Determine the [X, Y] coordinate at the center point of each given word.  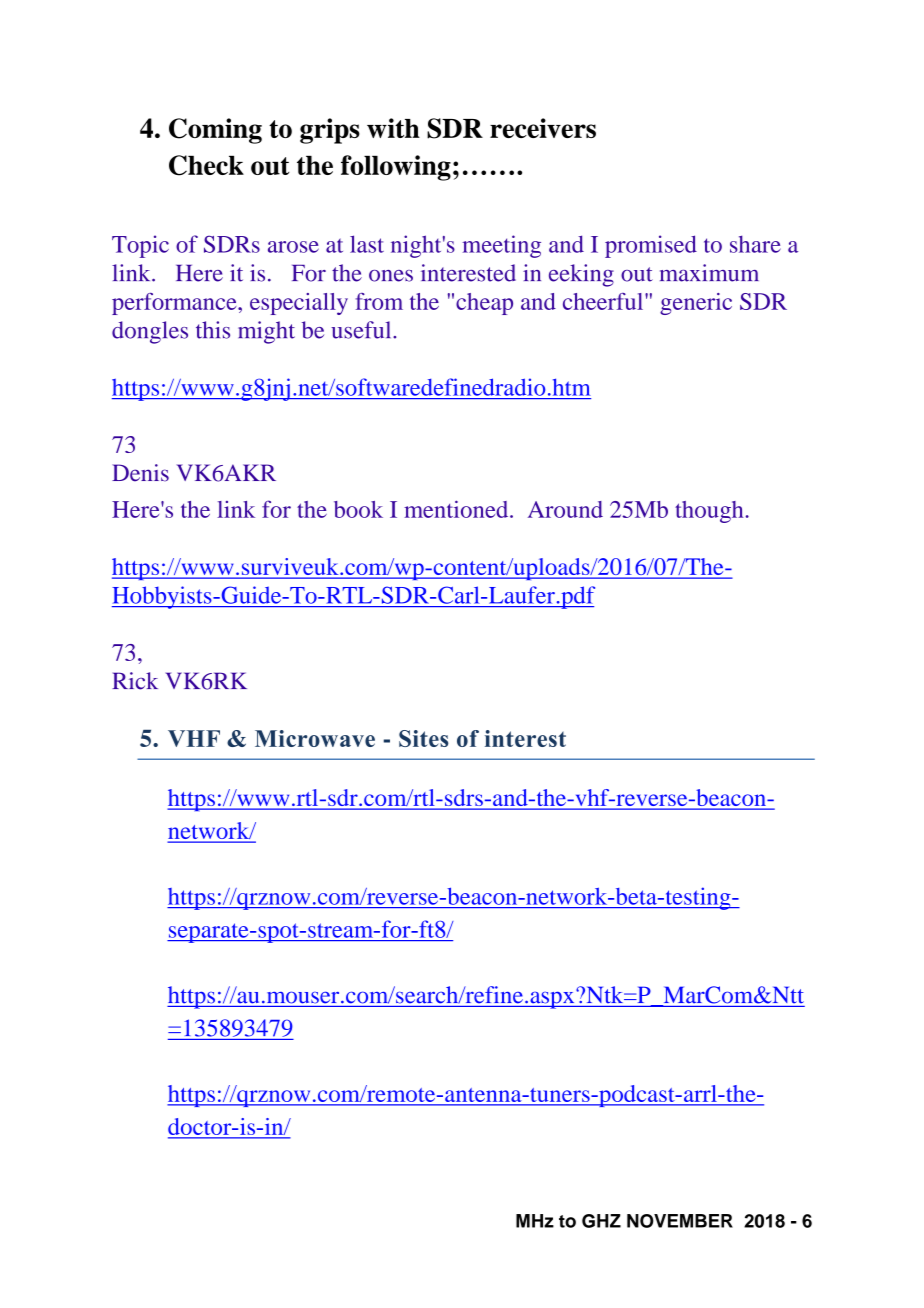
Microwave [315, 738]
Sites [424, 738]
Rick [135, 681]
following [396, 168]
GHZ [601, 1221]
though [709, 512]
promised [651, 246]
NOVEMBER [680, 1221]
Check [206, 165]
